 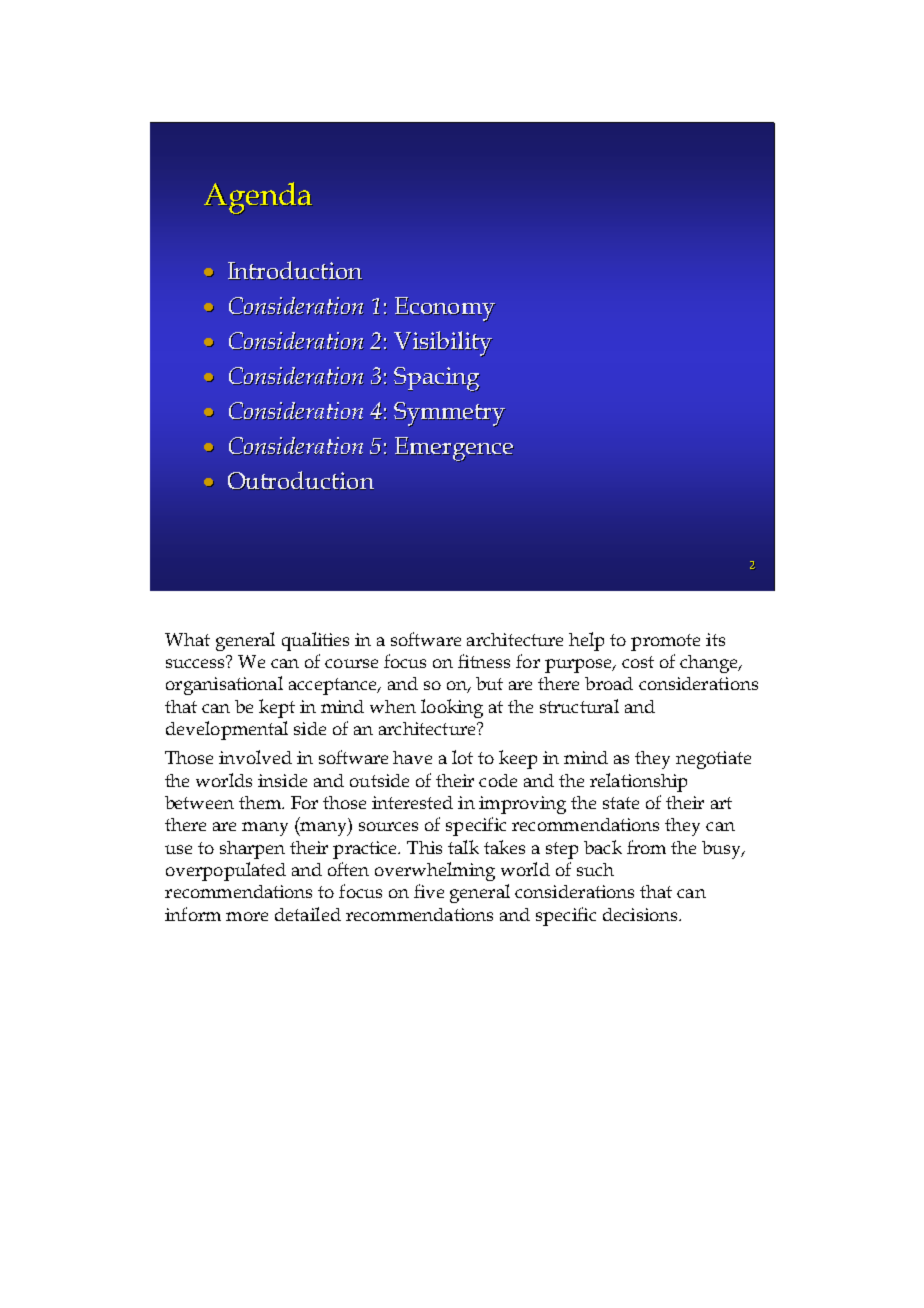 What do you see at coordinates (665, 642) in the screenshot?
I see `promote` at bounding box center [665, 642].
